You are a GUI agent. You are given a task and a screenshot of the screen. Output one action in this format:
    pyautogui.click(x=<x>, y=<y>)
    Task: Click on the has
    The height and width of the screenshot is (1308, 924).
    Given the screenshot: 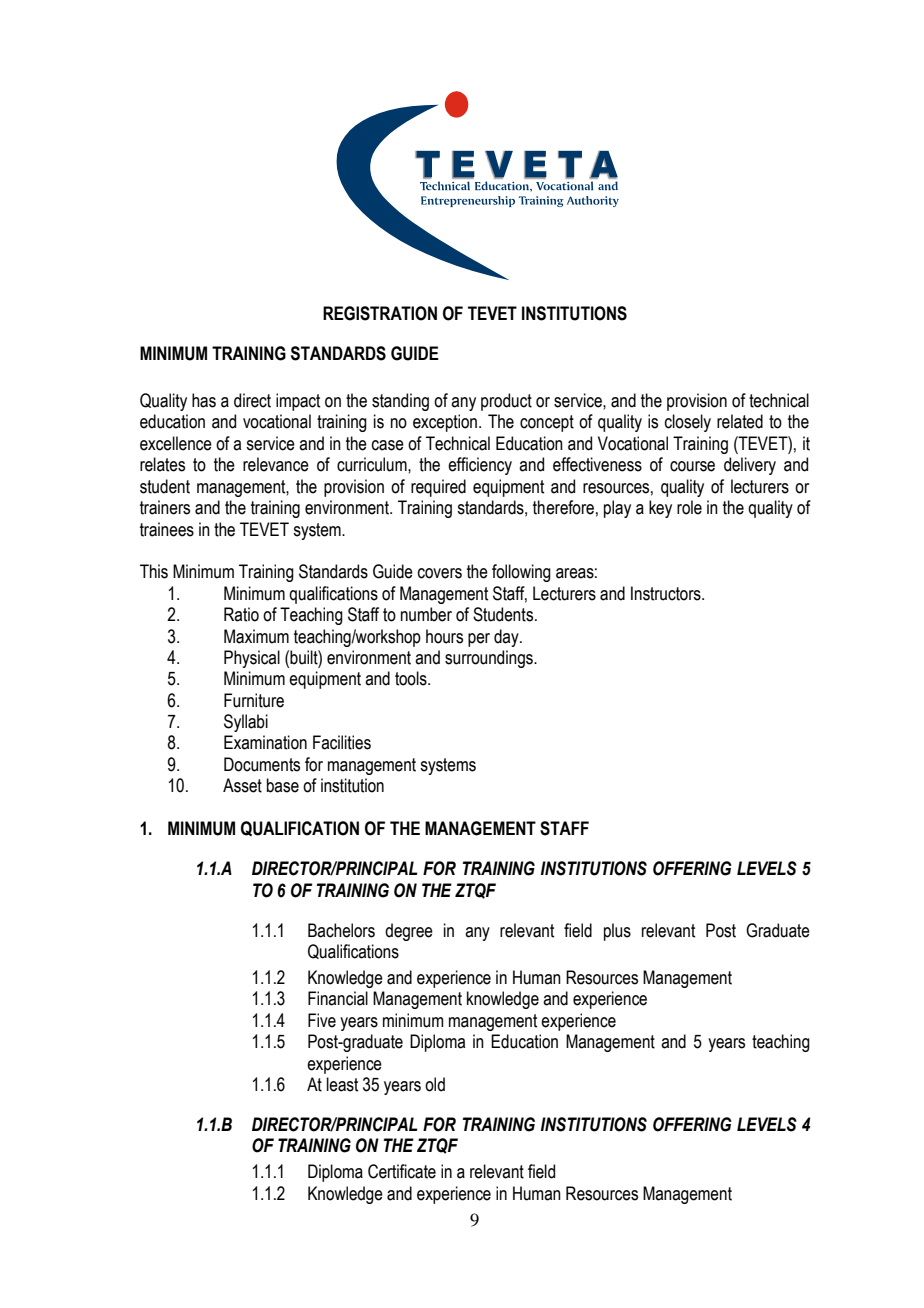 What is the action you would take?
    pyautogui.click(x=204, y=400)
